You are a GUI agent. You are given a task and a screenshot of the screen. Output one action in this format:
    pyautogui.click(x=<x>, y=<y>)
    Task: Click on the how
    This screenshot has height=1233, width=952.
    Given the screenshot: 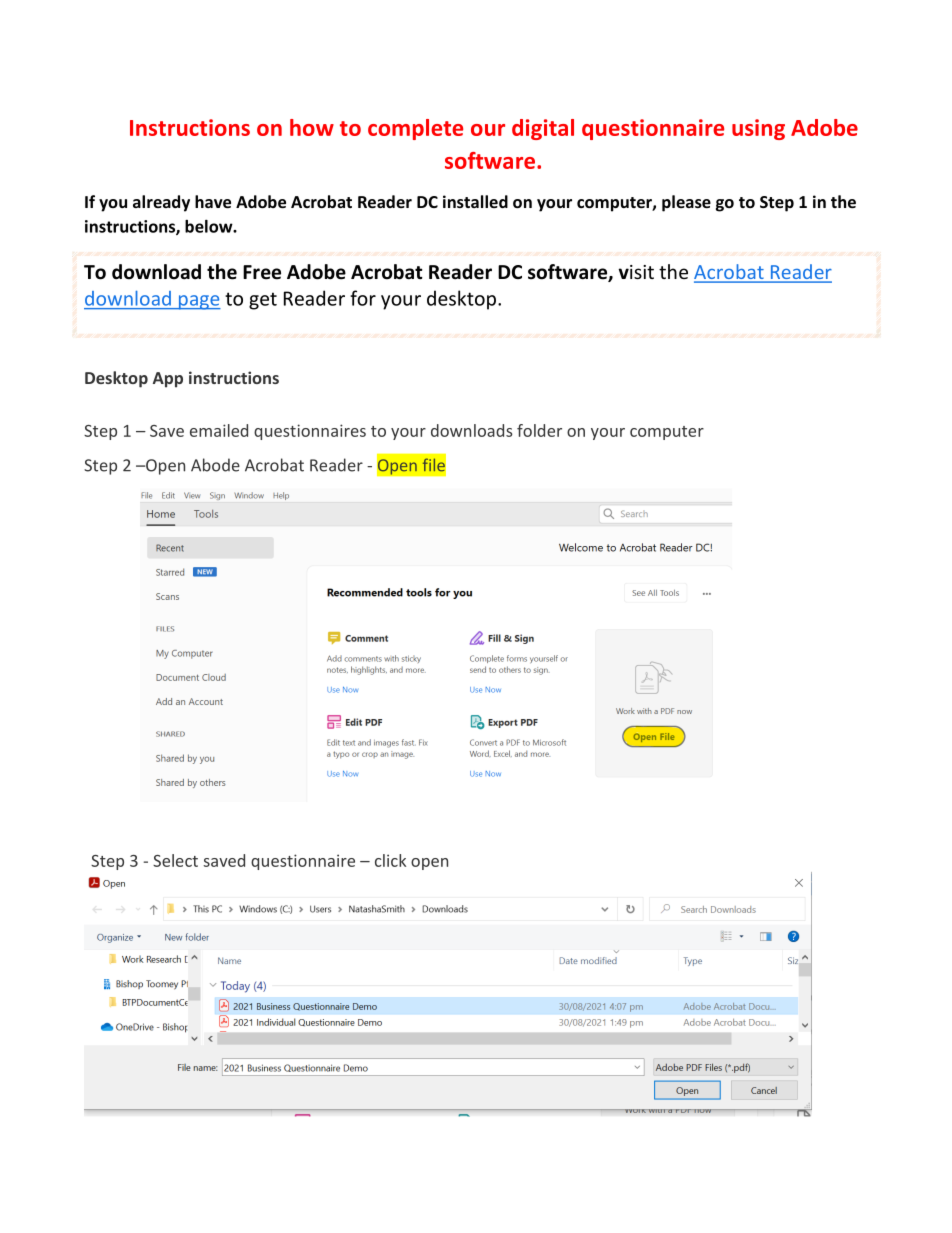 What is the action you would take?
    pyautogui.click(x=312, y=127)
